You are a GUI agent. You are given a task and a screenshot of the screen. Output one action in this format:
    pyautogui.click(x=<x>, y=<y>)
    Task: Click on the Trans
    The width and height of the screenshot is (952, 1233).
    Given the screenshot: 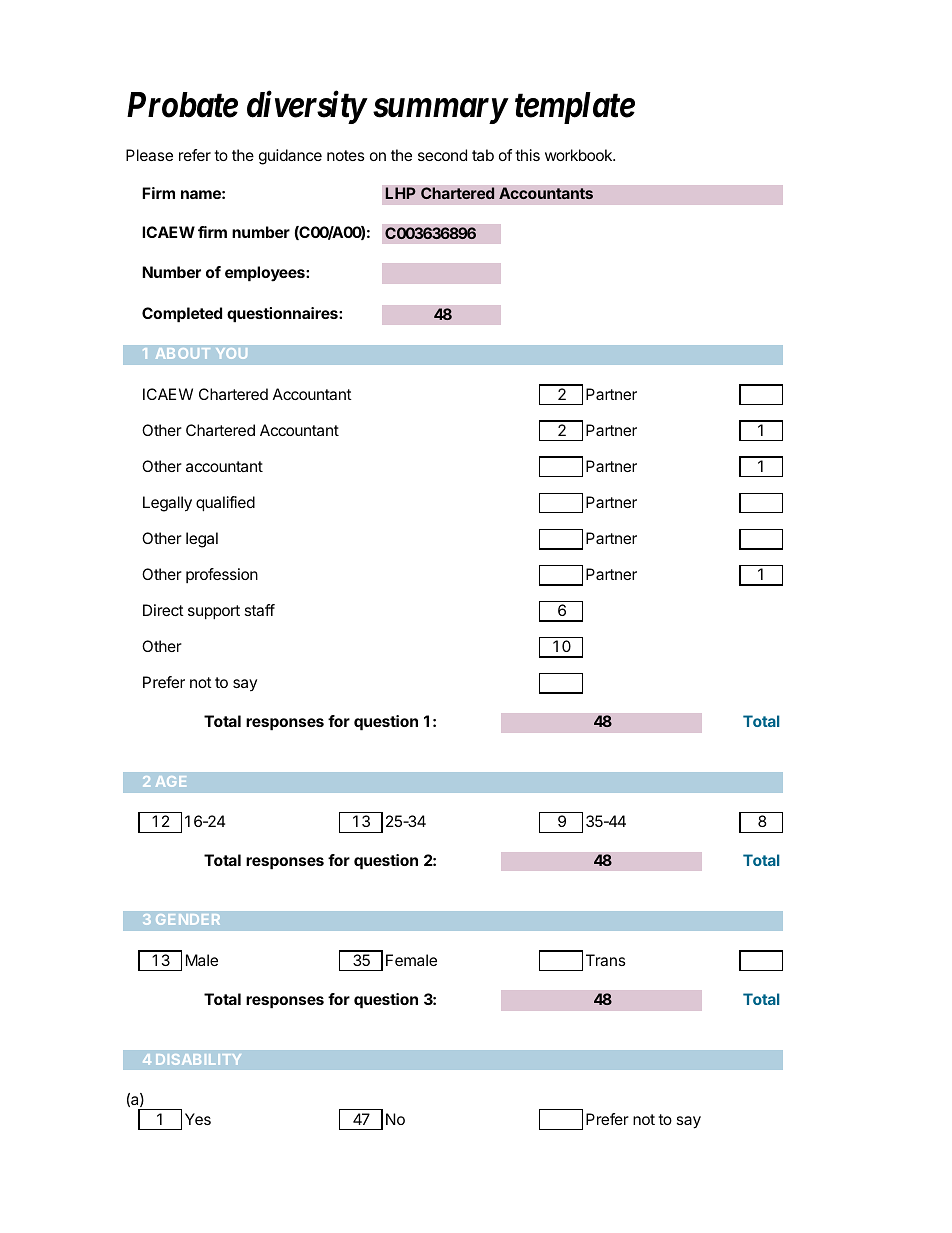 What is the action you would take?
    pyautogui.click(x=606, y=960)
